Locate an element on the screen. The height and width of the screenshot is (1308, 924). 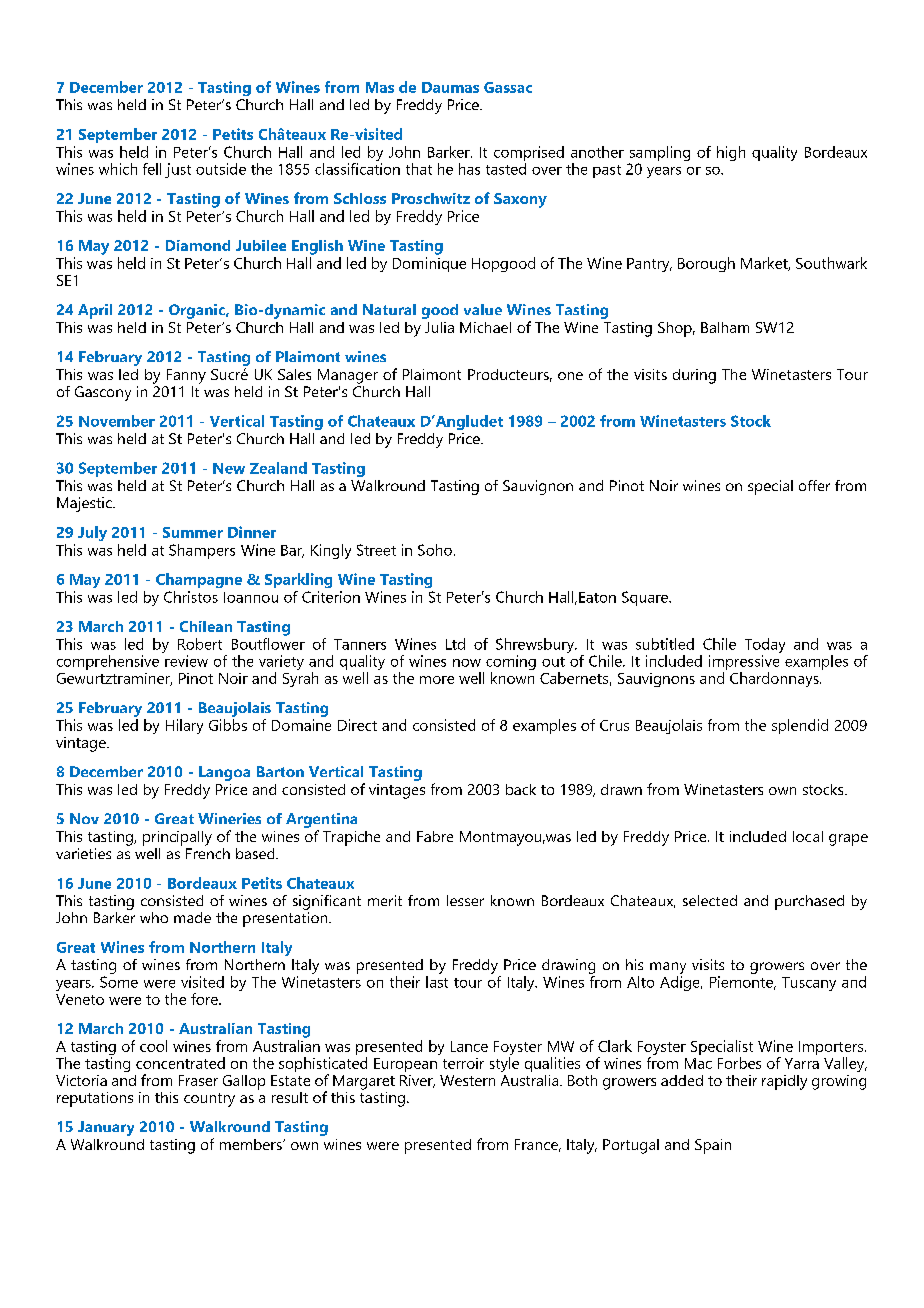
country is located at coordinates (209, 1100).
